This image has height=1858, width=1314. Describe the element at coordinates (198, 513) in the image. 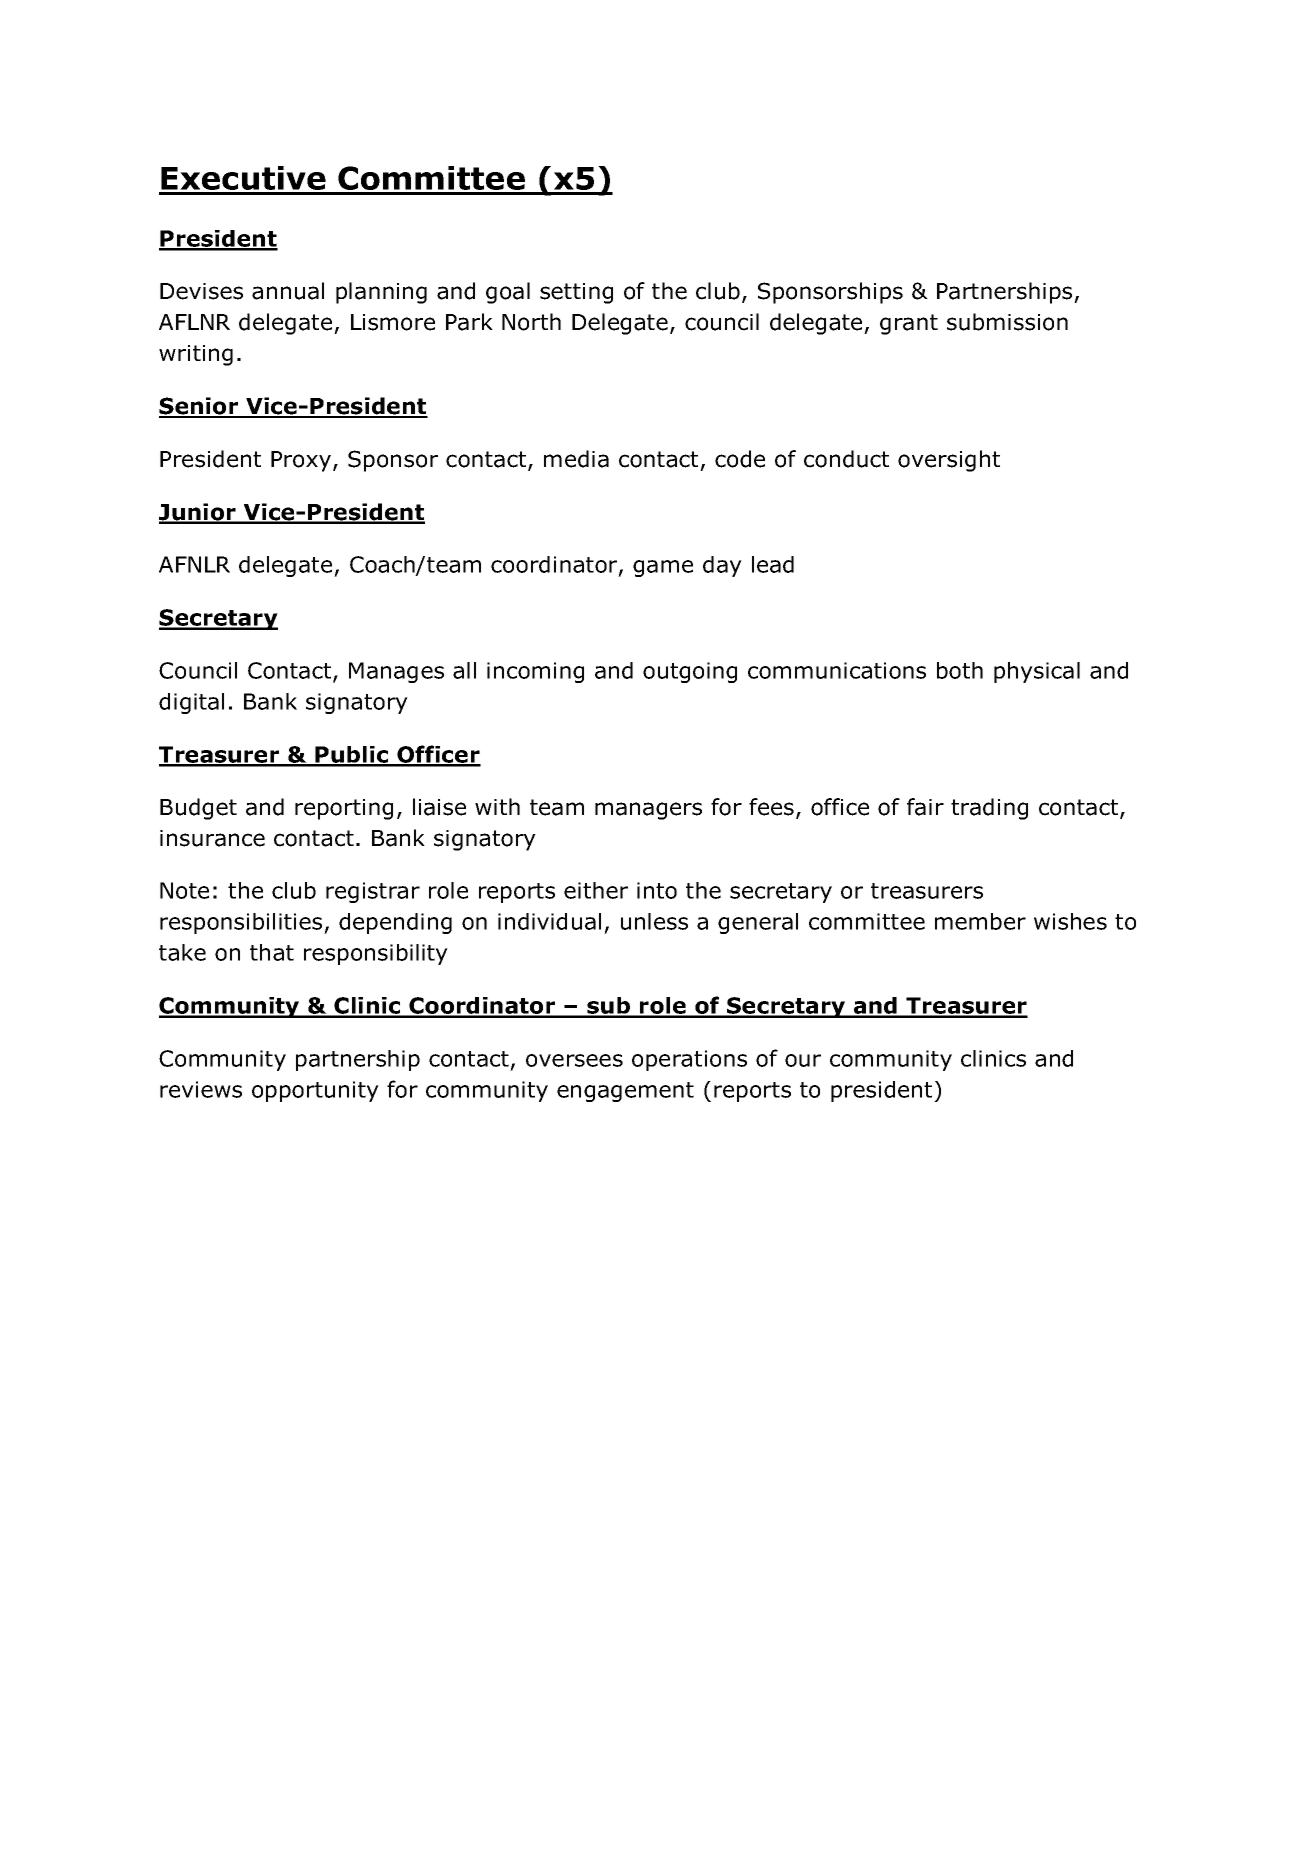

I see `Junior` at that location.
